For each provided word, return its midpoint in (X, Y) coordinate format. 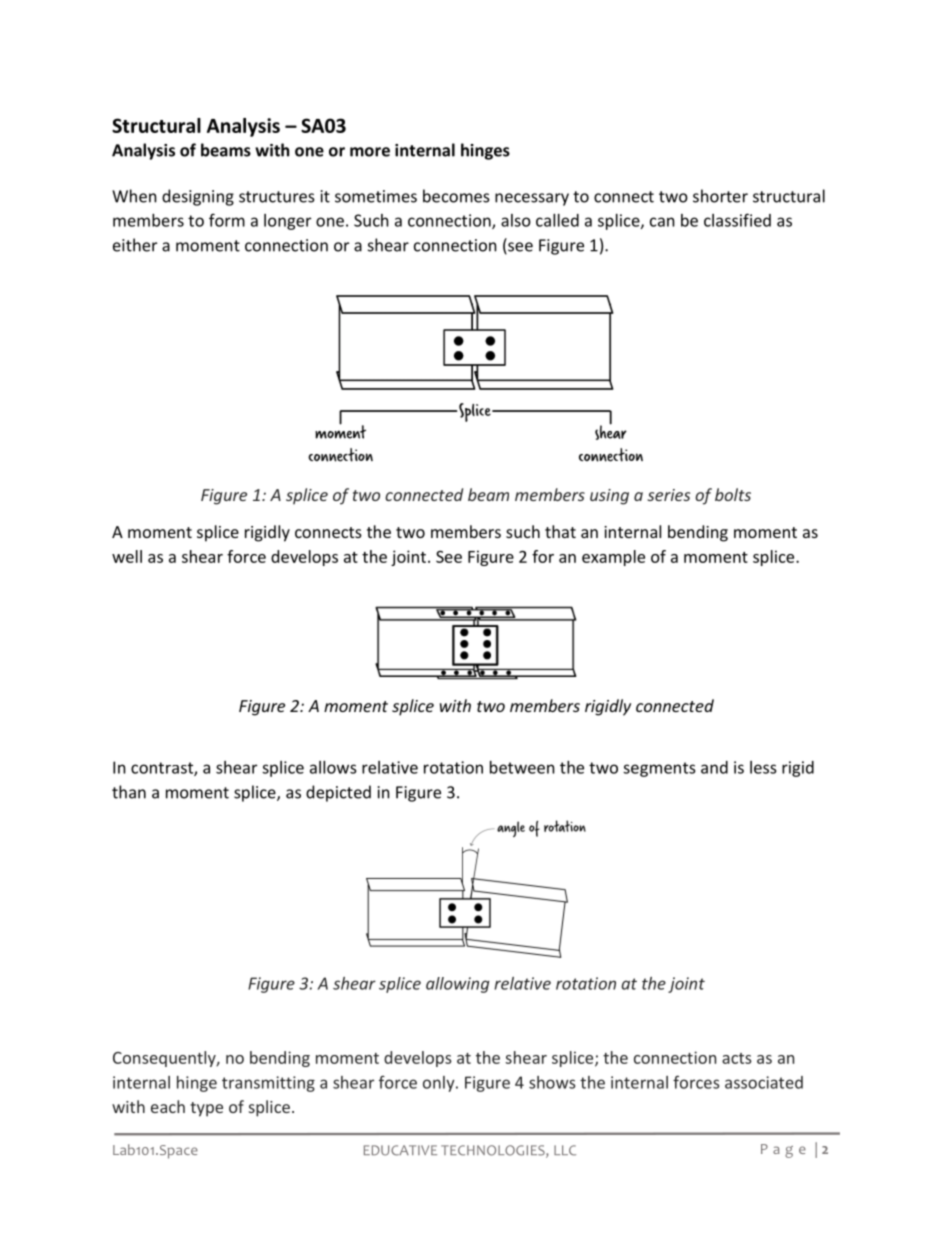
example (613, 558)
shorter (720, 196)
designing (198, 197)
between (522, 767)
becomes (456, 196)
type (206, 1109)
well (127, 556)
